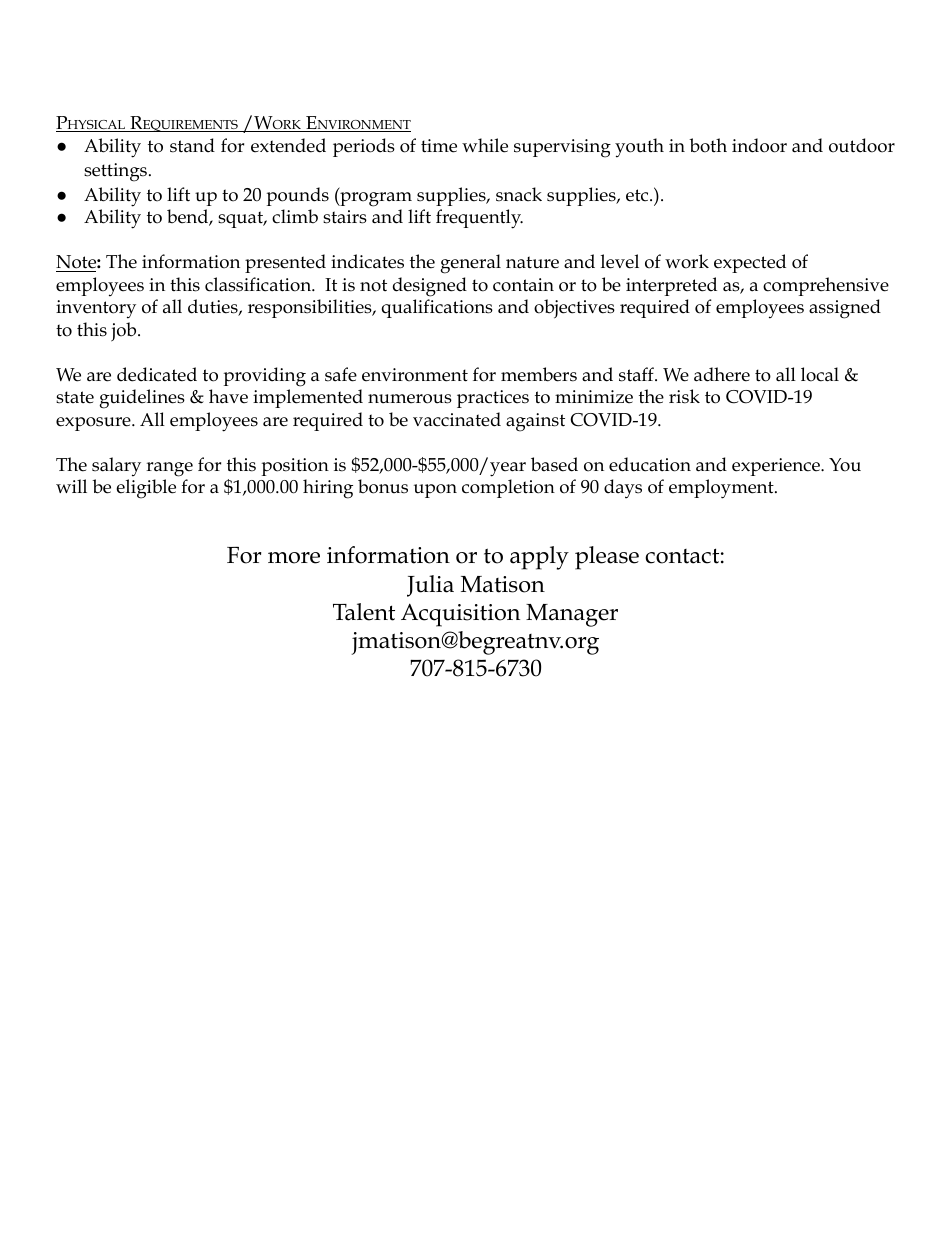 This page has height=1233, width=952. What do you see at coordinates (759, 145) in the page?
I see `indoor` at bounding box center [759, 145].
